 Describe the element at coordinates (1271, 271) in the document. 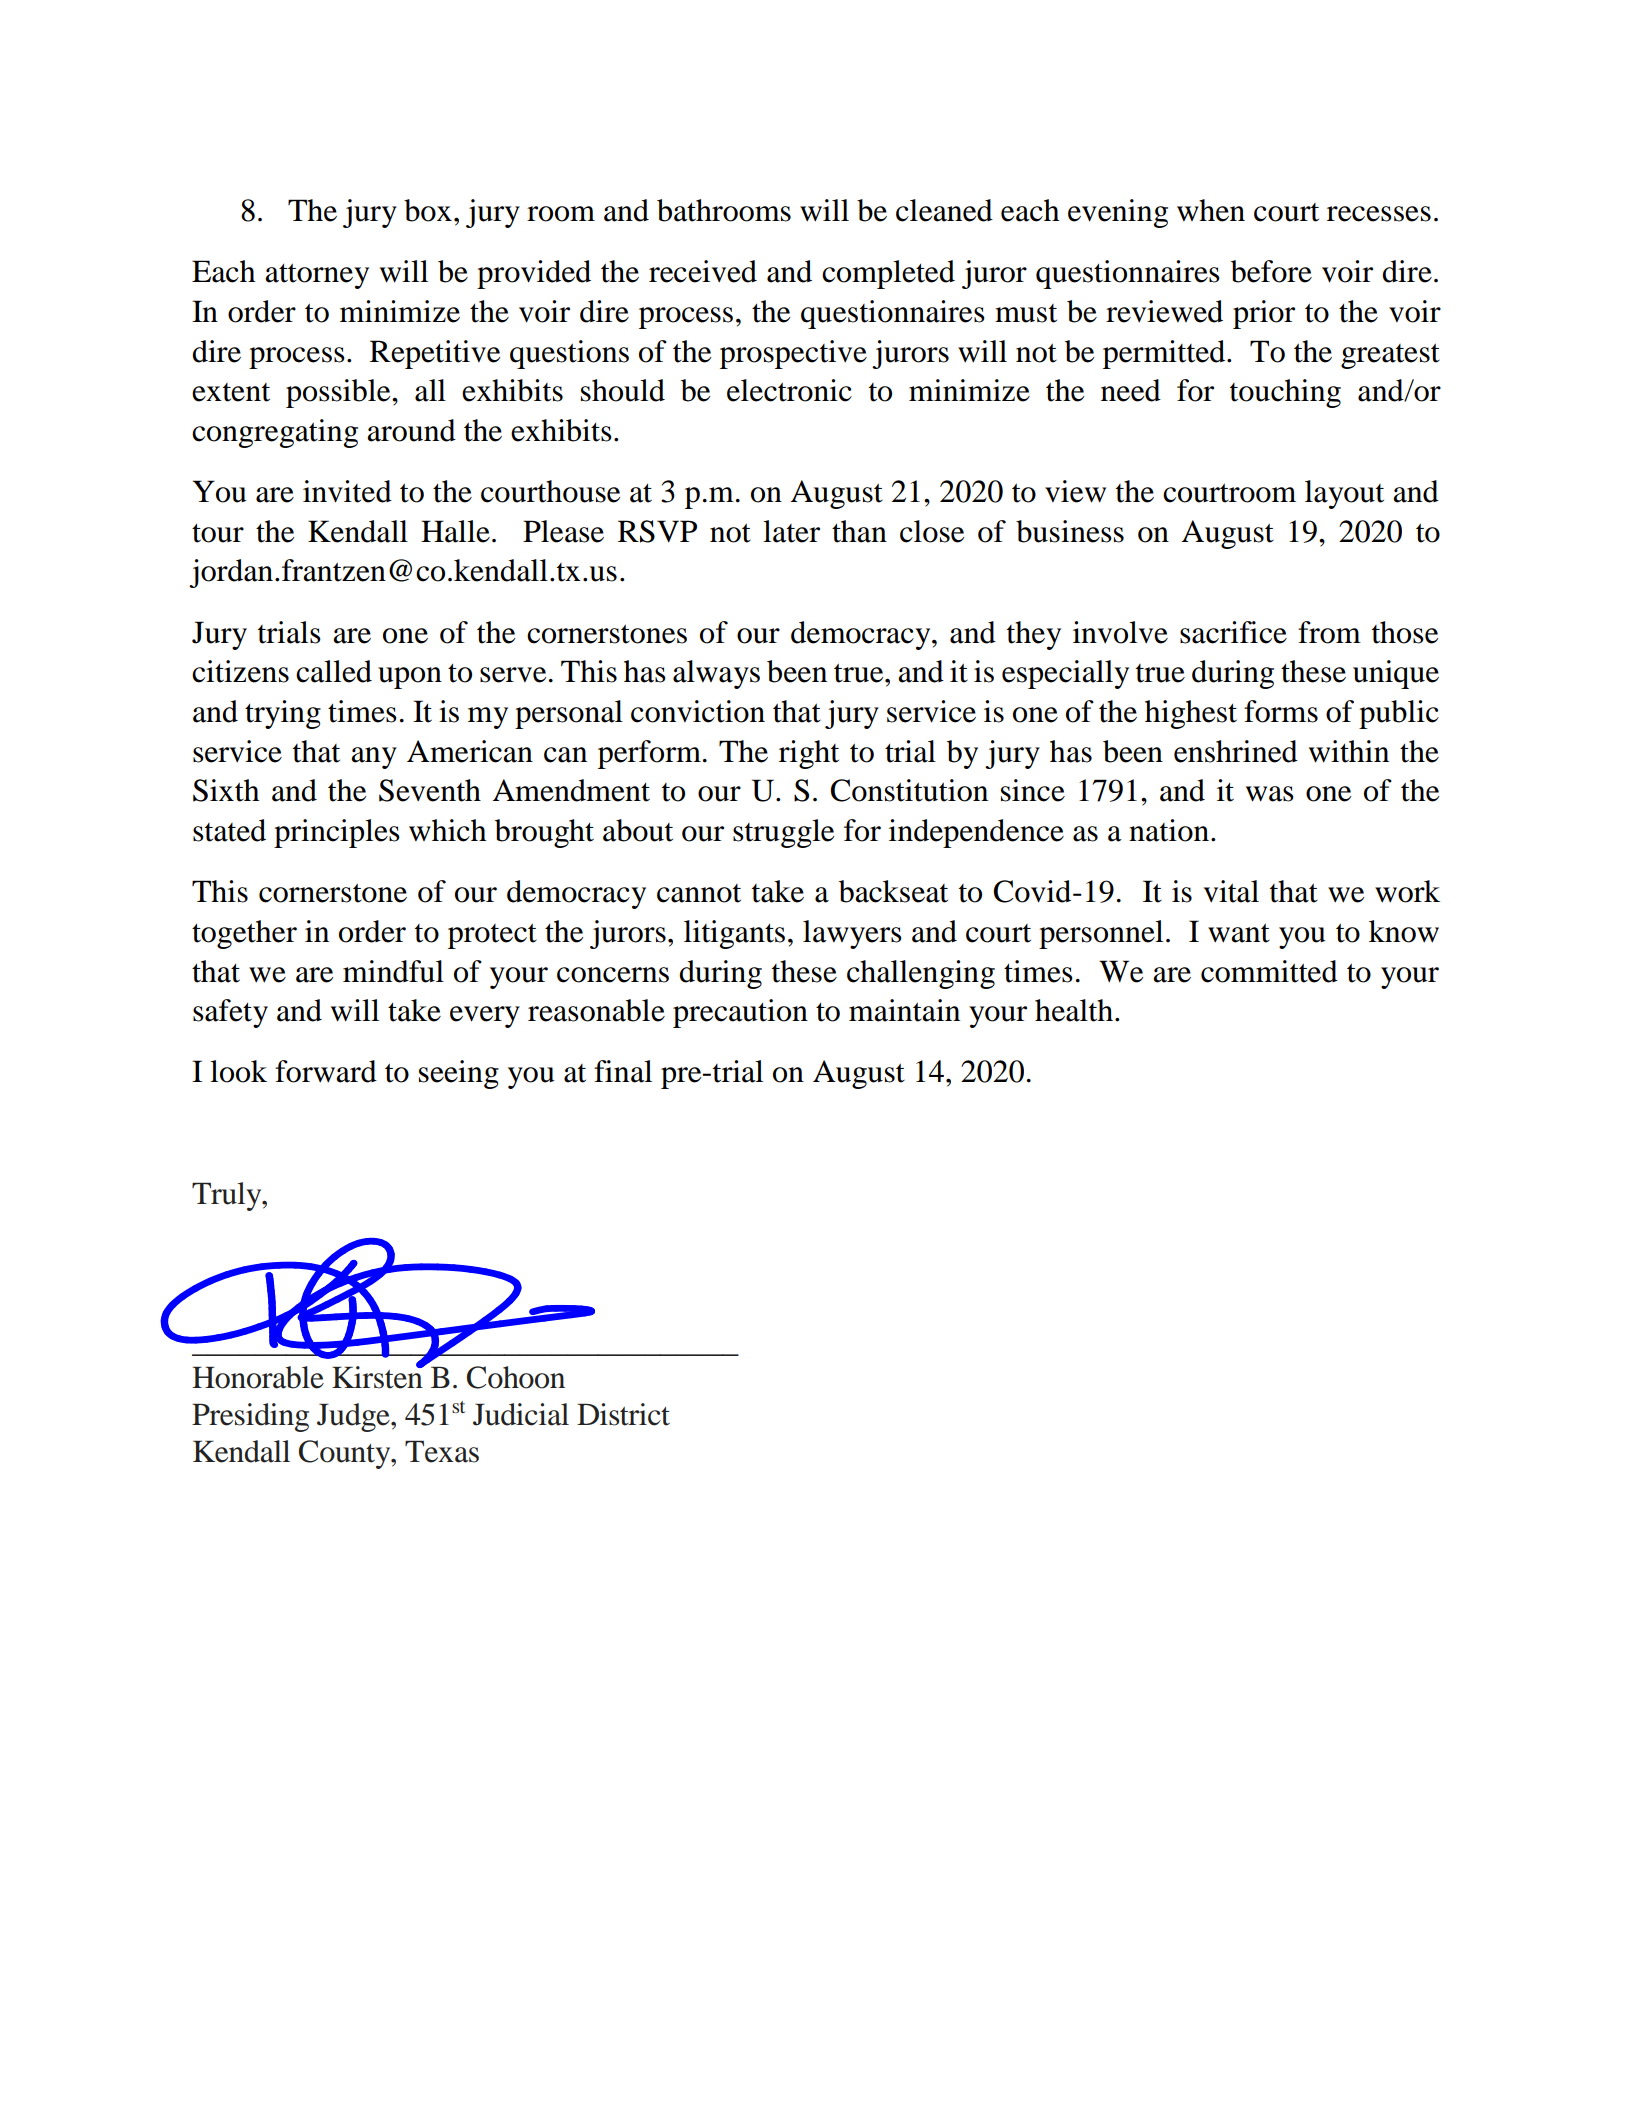

I see `before` at that location.
